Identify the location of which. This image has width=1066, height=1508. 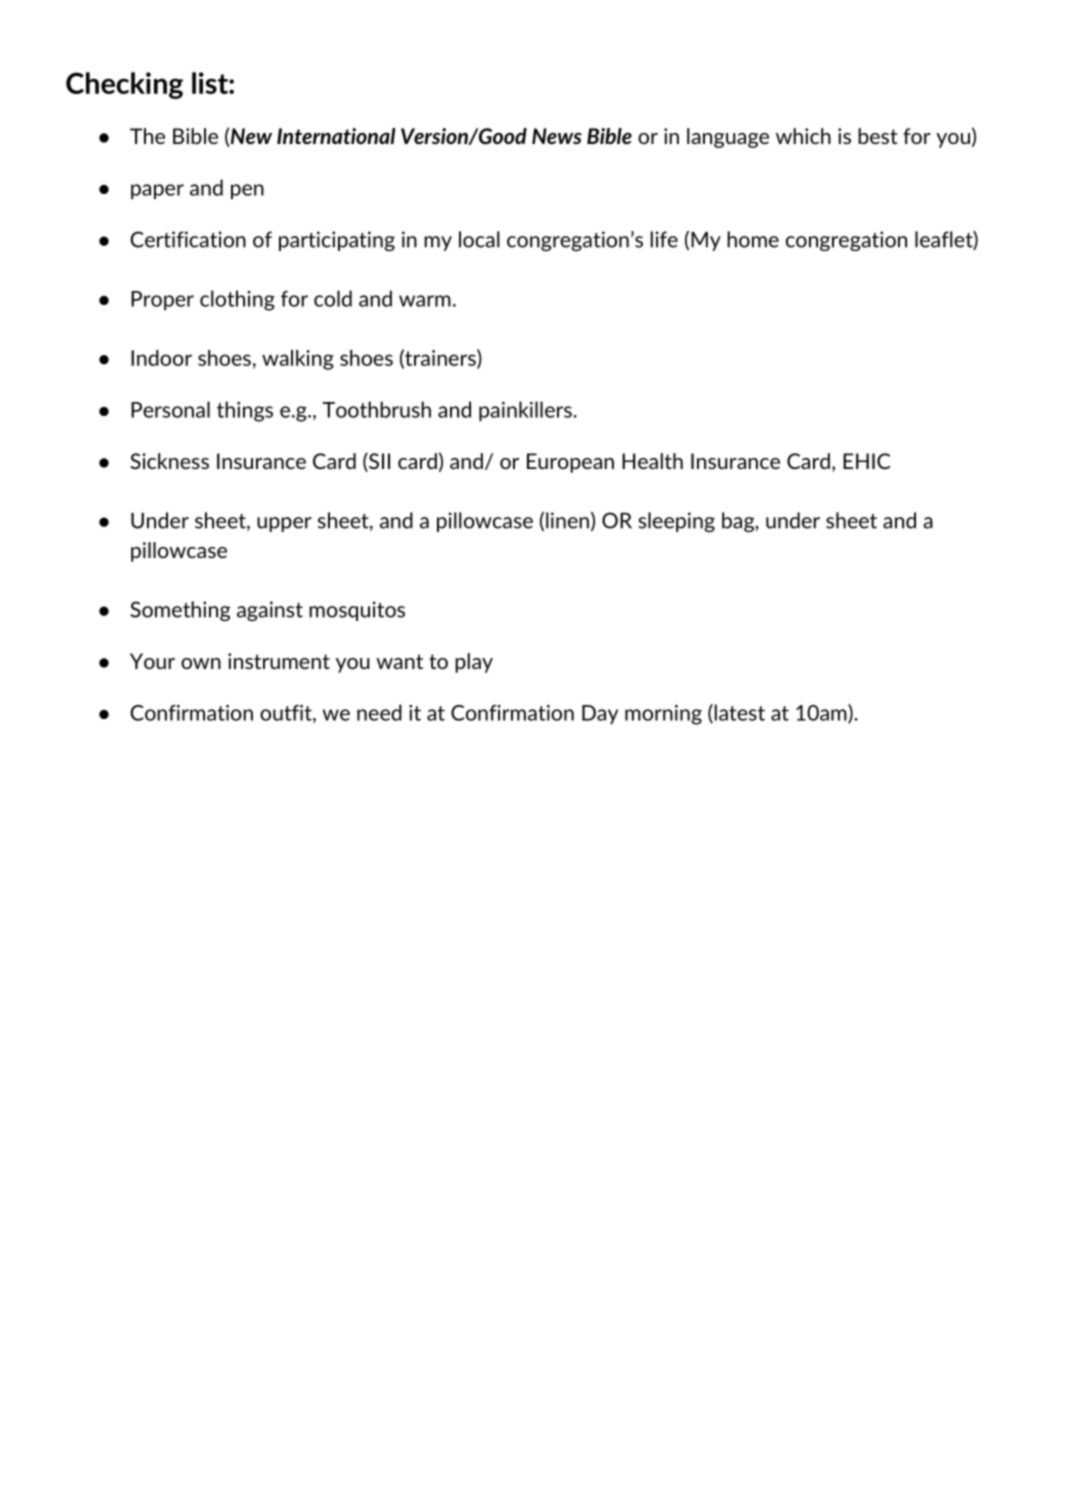
(803, 136).
